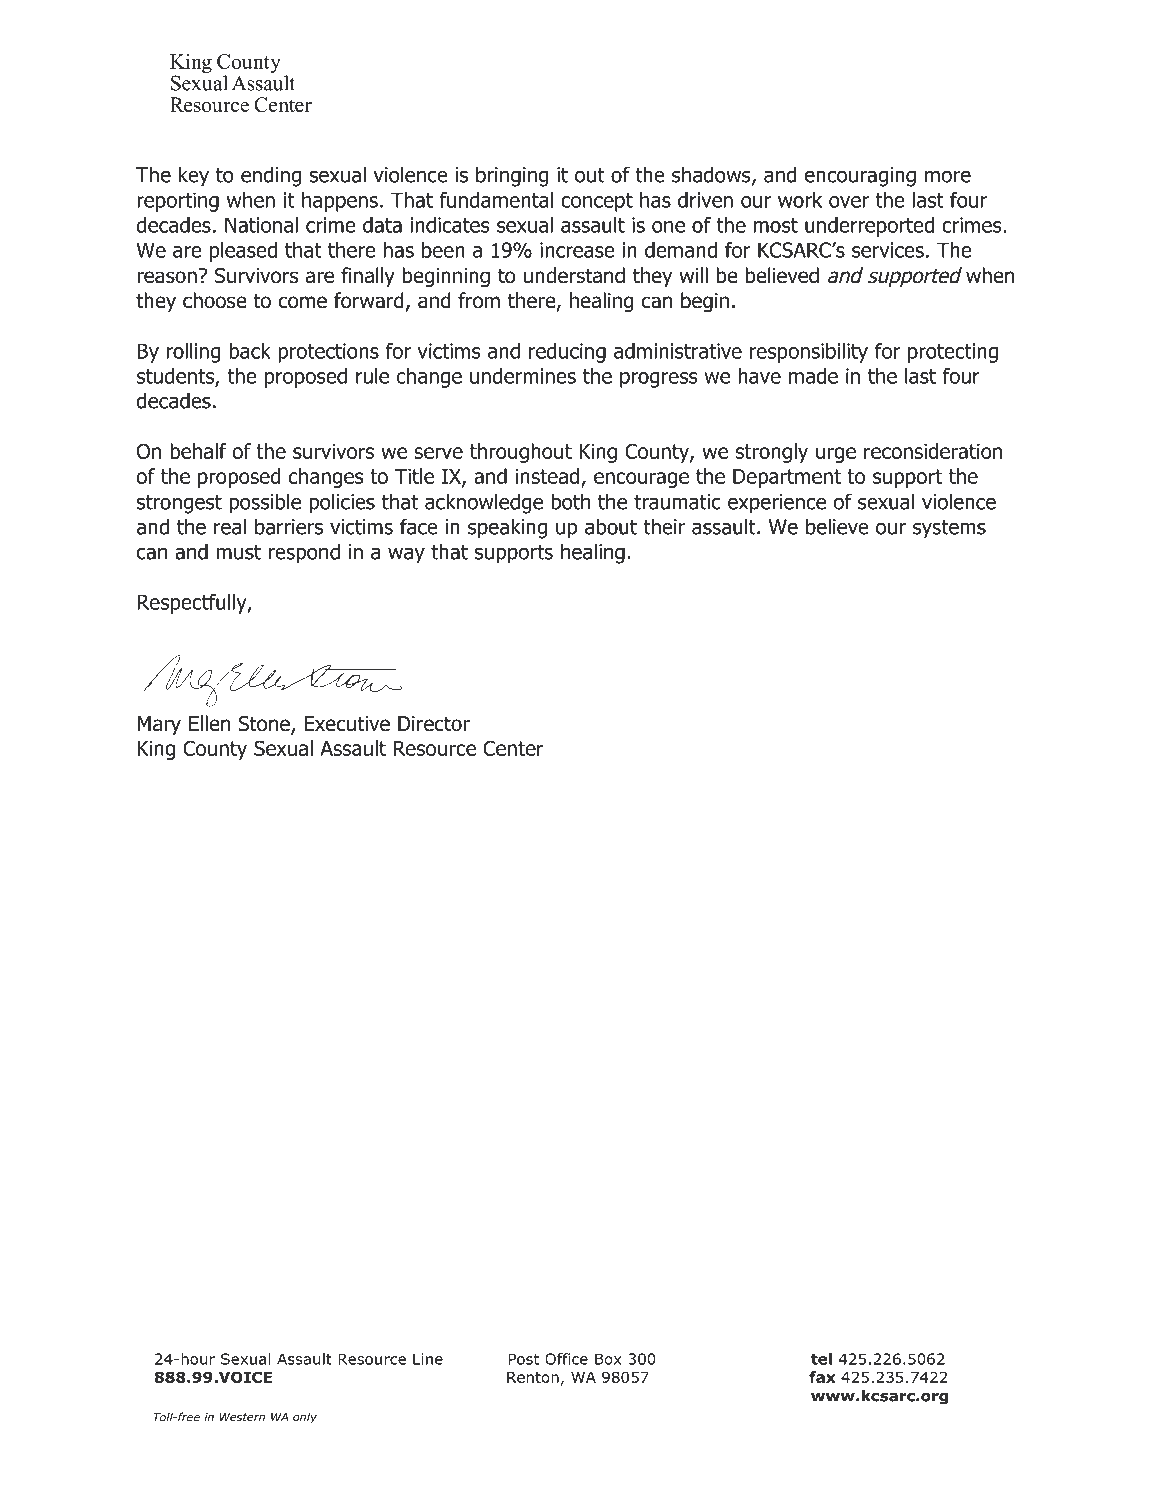 This page has height=1499, width=1159. I want to click on behalf, so click(198, 451).
